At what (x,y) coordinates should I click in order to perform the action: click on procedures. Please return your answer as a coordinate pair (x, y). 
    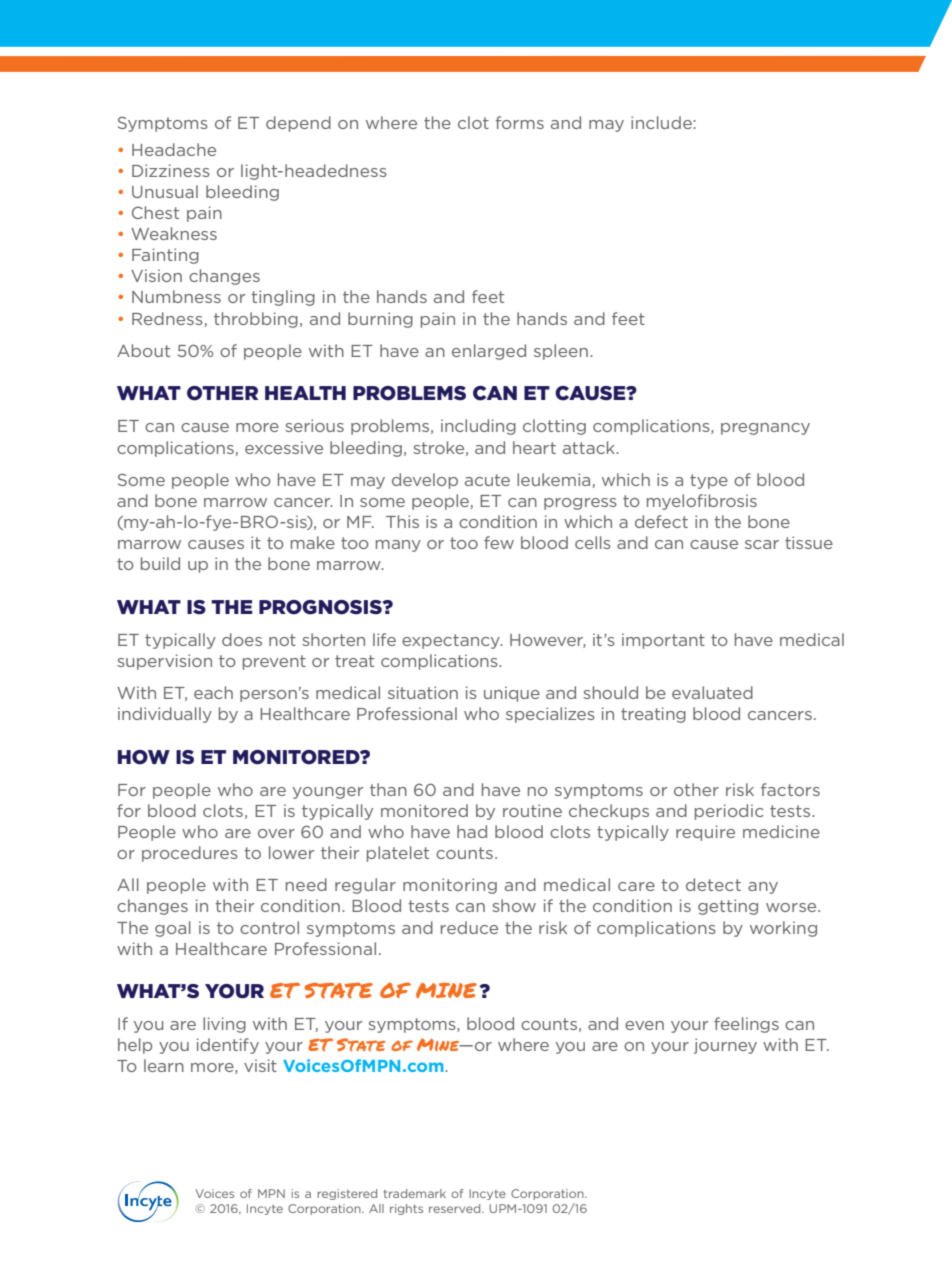
    Looking at the image, I should click on (190, 854).
